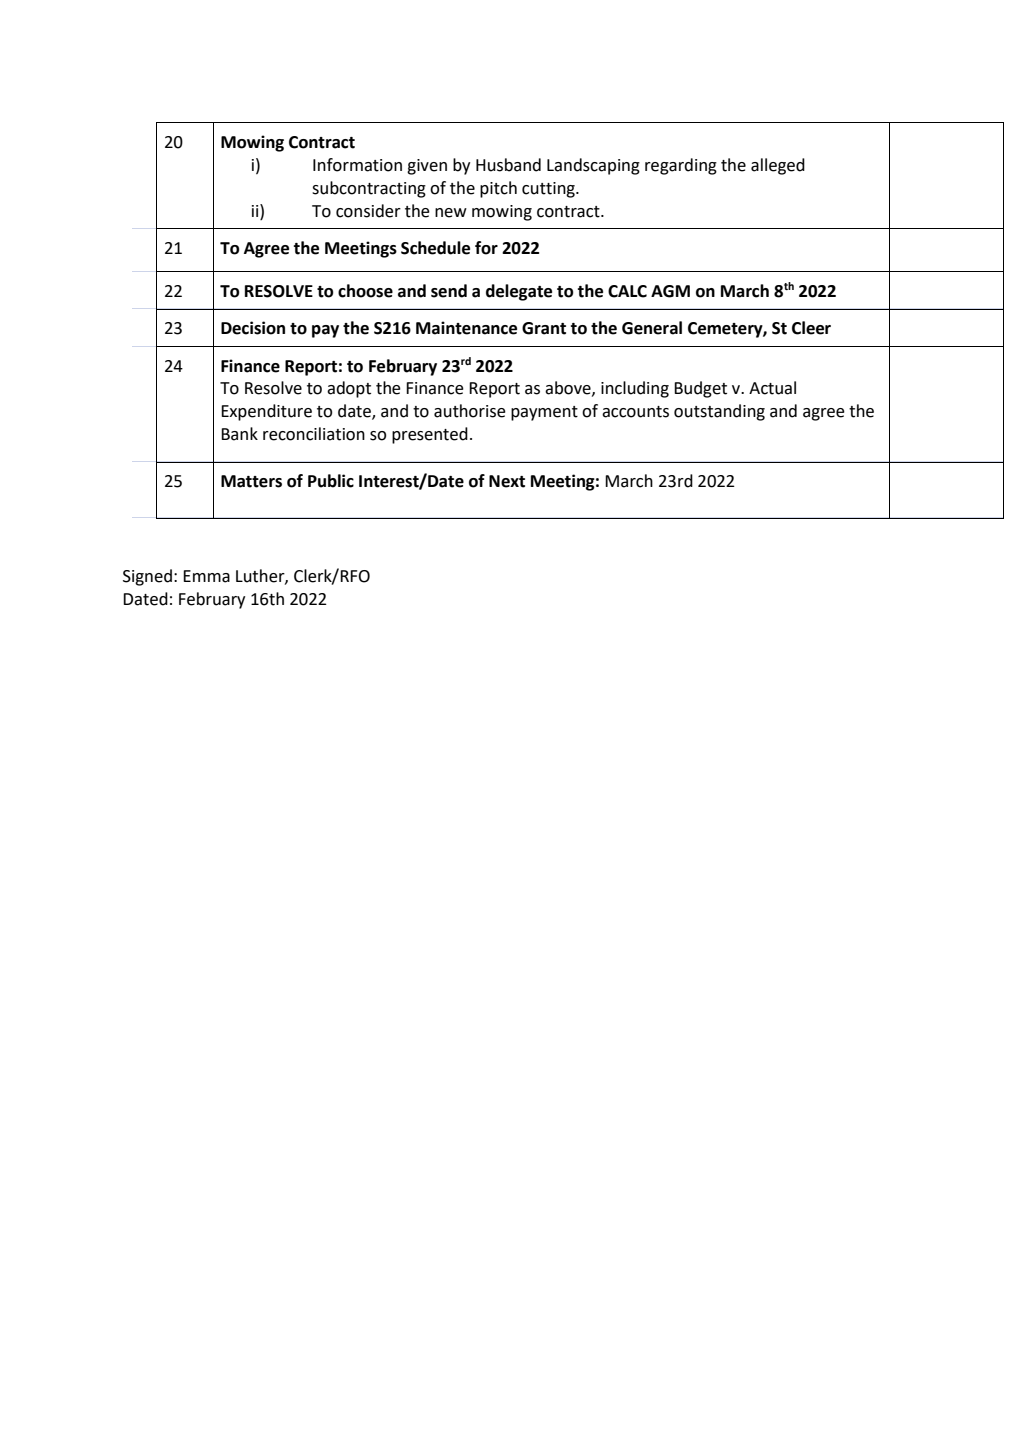 The image size is (1013, 1433). What do you see at coordinates (365, 291) in the page?
I see `choose` at bounding box center [365, 291].
